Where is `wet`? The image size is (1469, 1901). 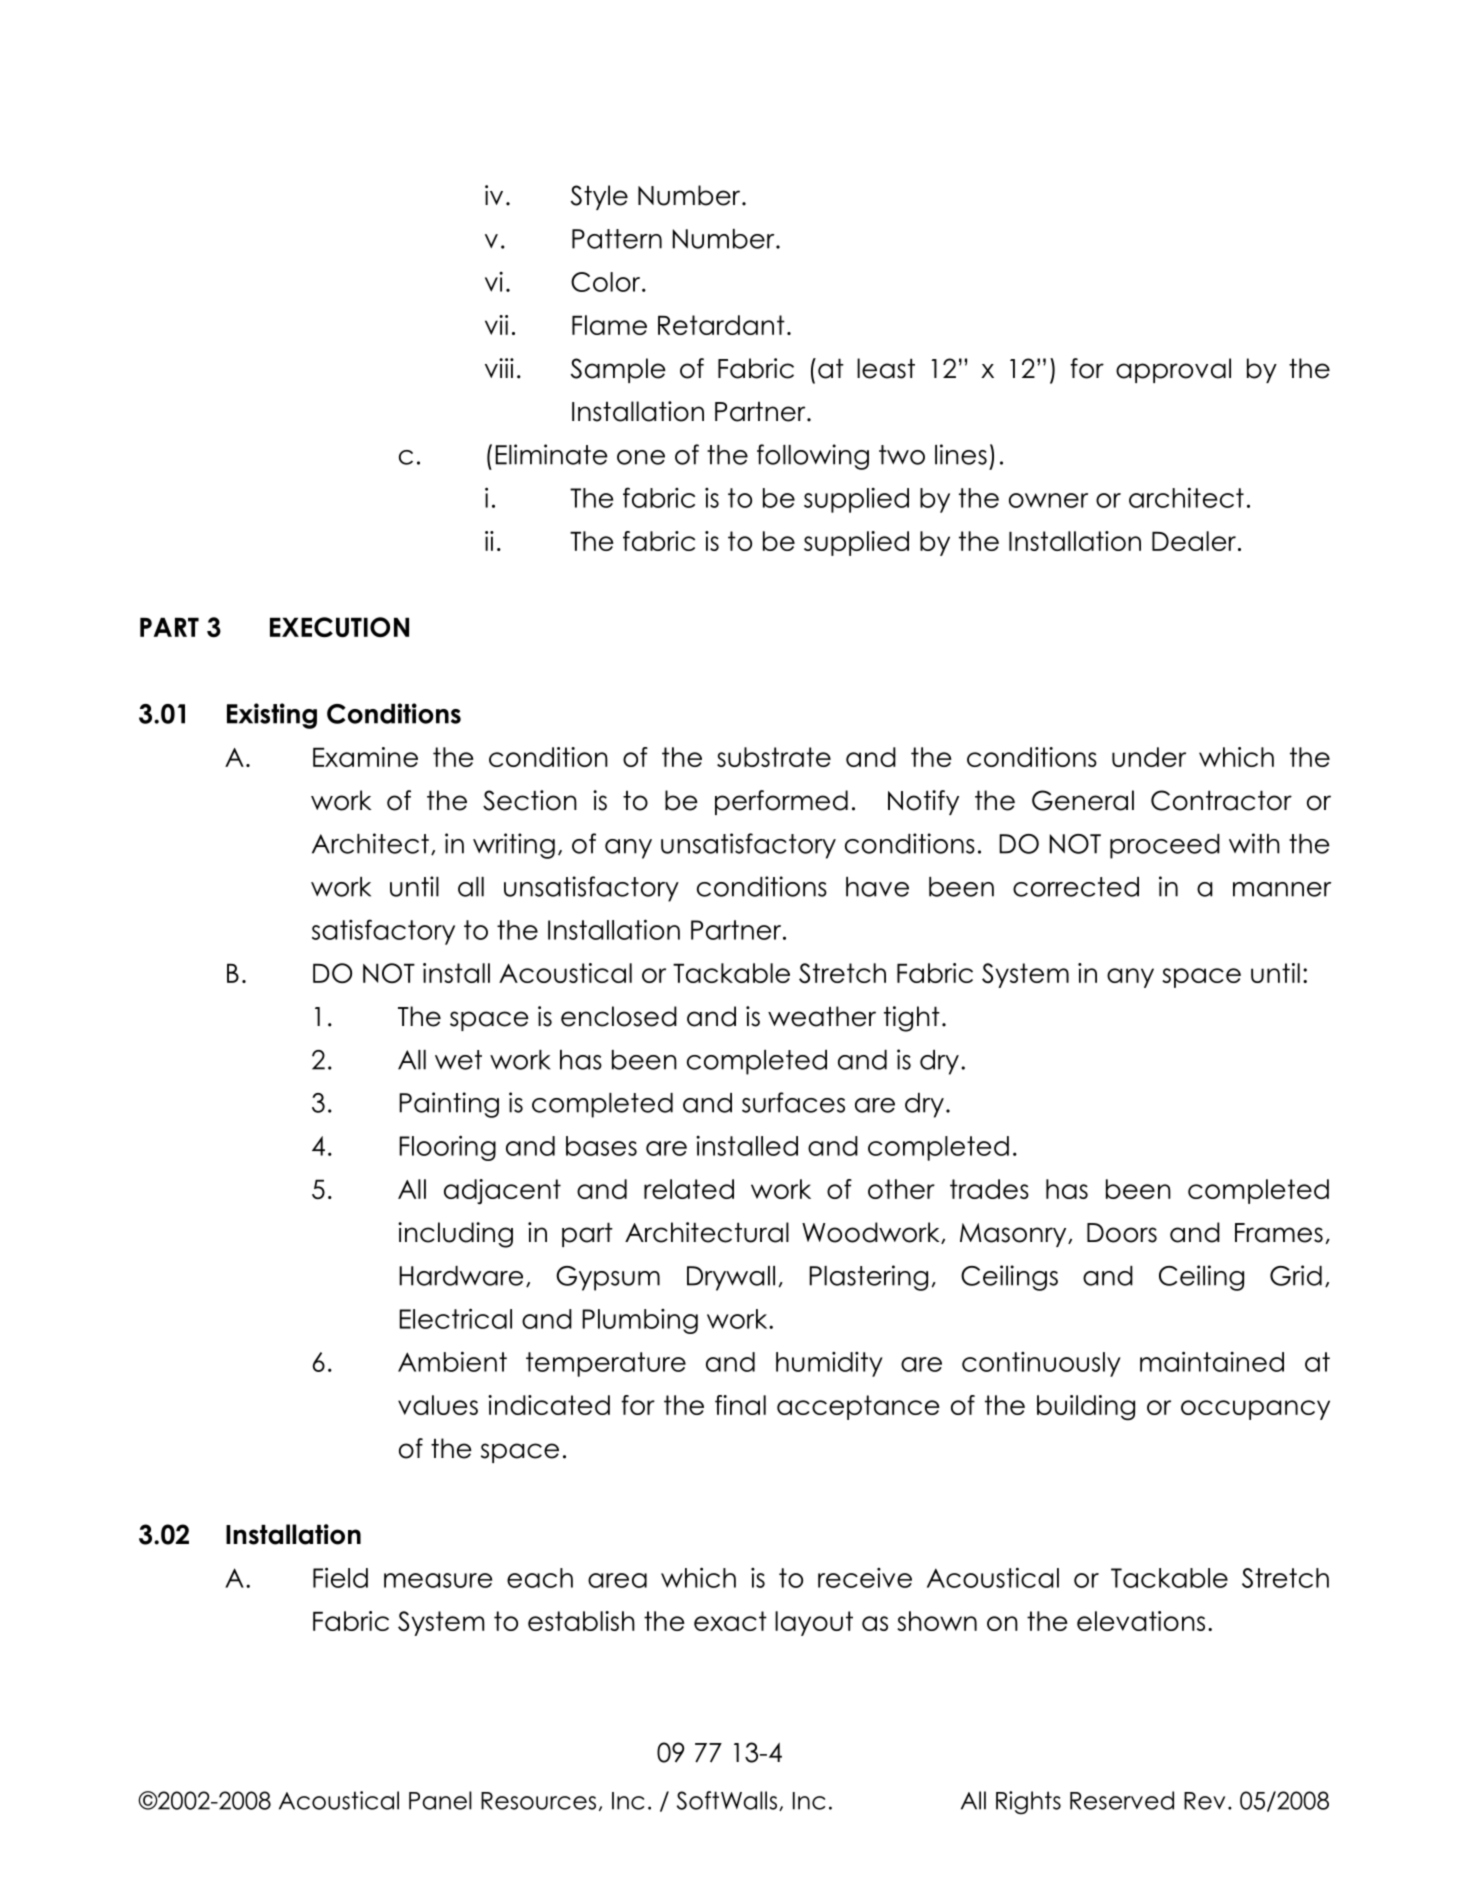 wet is located at coordinates (458, 1060).
